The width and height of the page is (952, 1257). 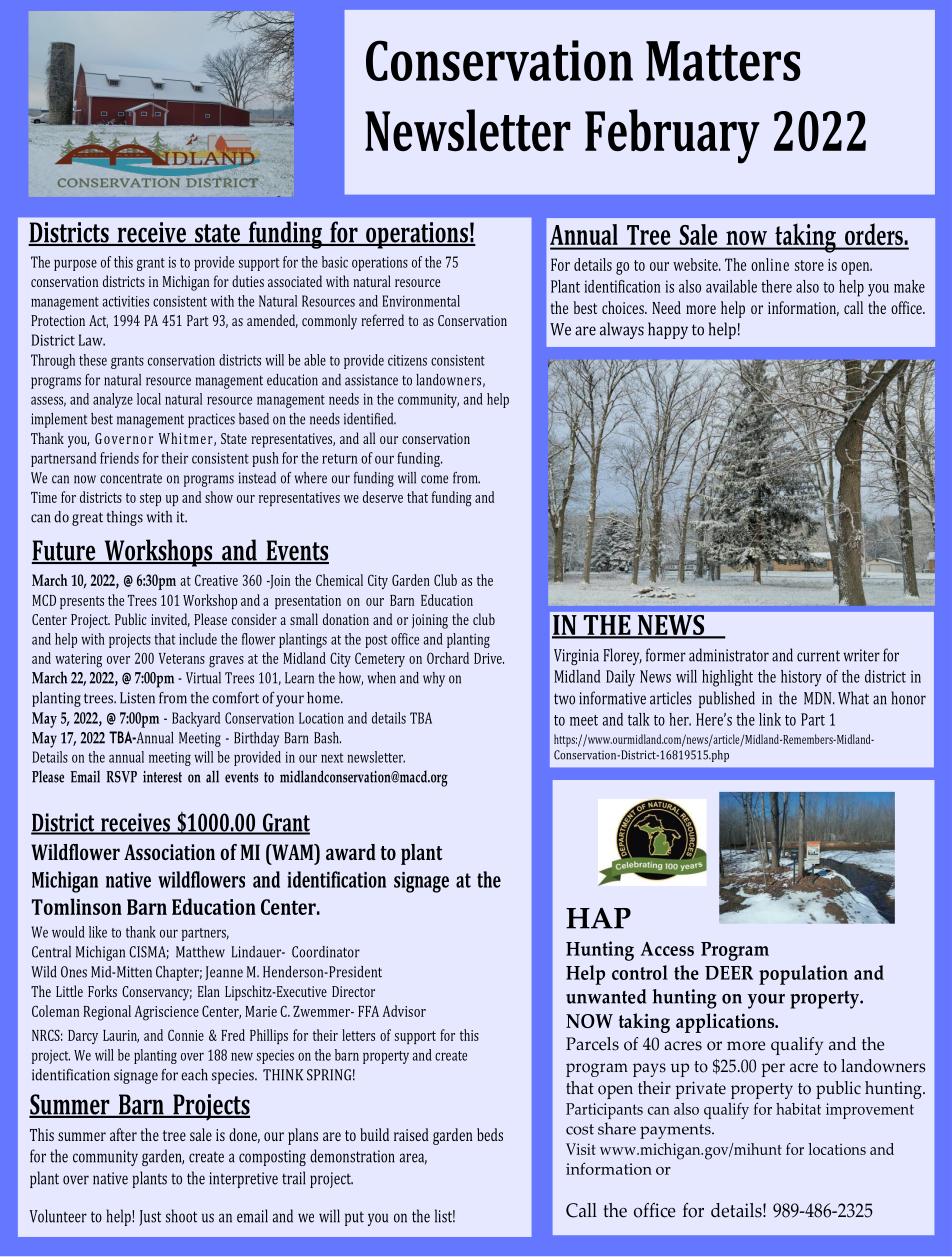 What do you see at coordinates (723, 61) in the page?
I see `Matters` at bounding box center [723, 61].
